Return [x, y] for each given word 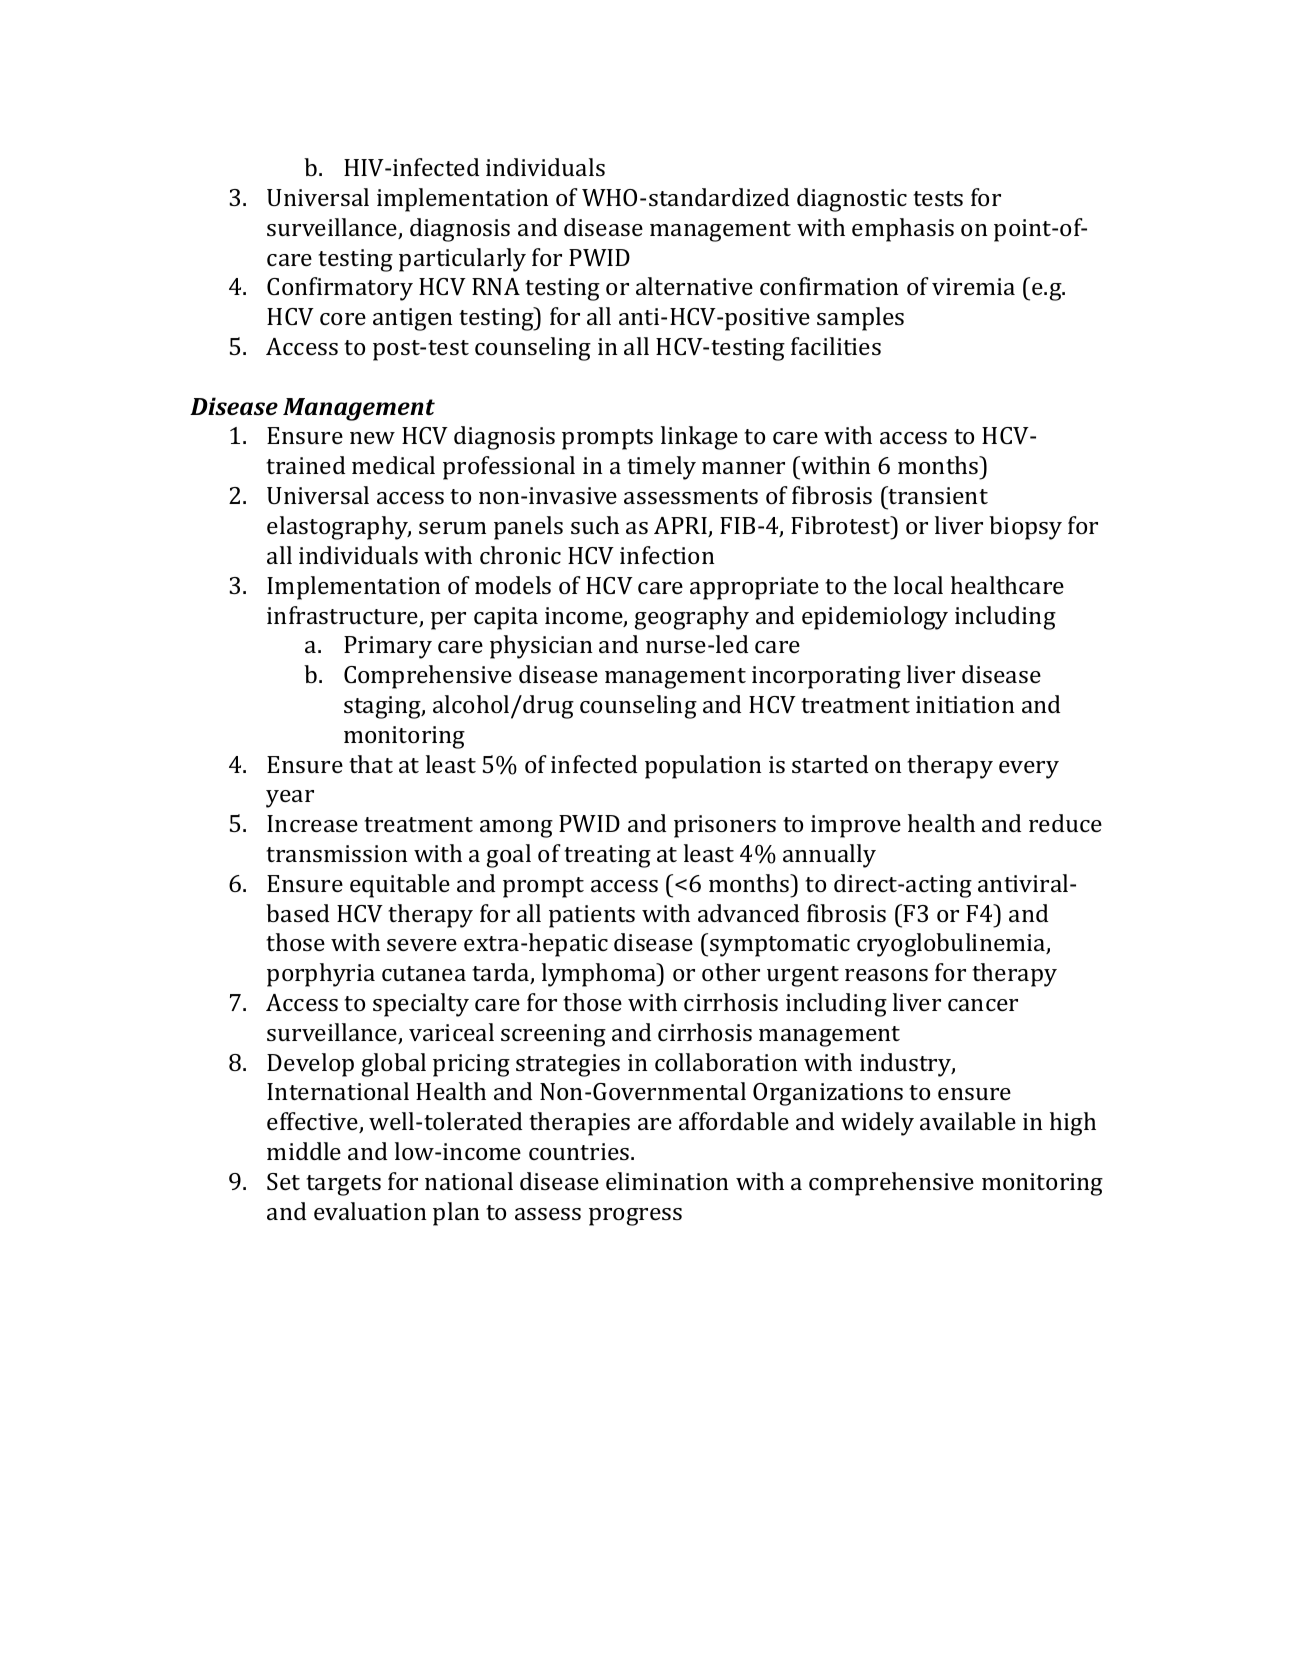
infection [667, 555]
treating [607, 856]
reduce [1065, 823]
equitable [400, 886]
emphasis [903, 230]
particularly [462, 260]
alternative [694, 286]
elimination [667, 1181]
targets [343, 1185]
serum [452, 528]
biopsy [1025, 528]
